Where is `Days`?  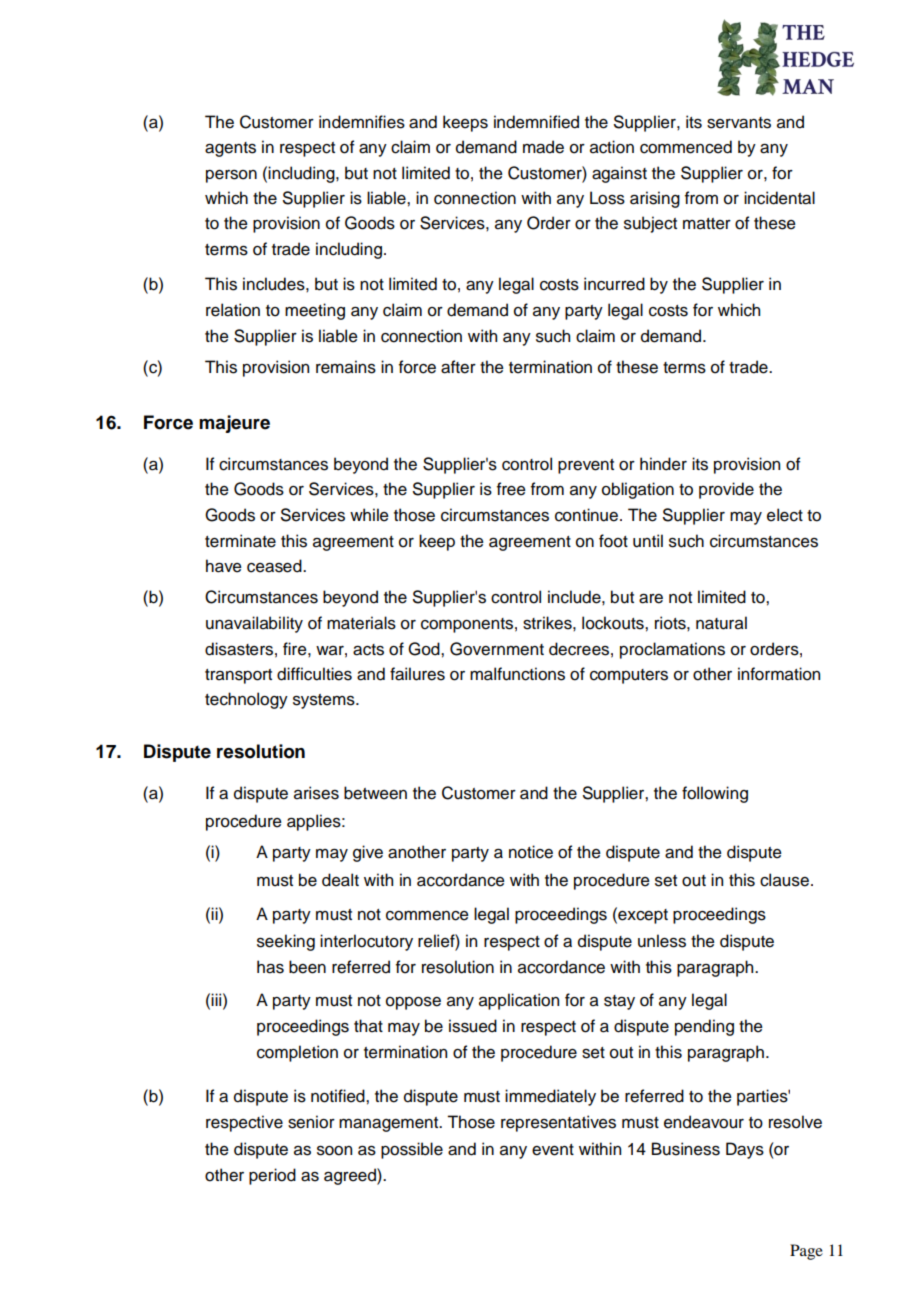
Days is located at coordinates (745, 1150).
